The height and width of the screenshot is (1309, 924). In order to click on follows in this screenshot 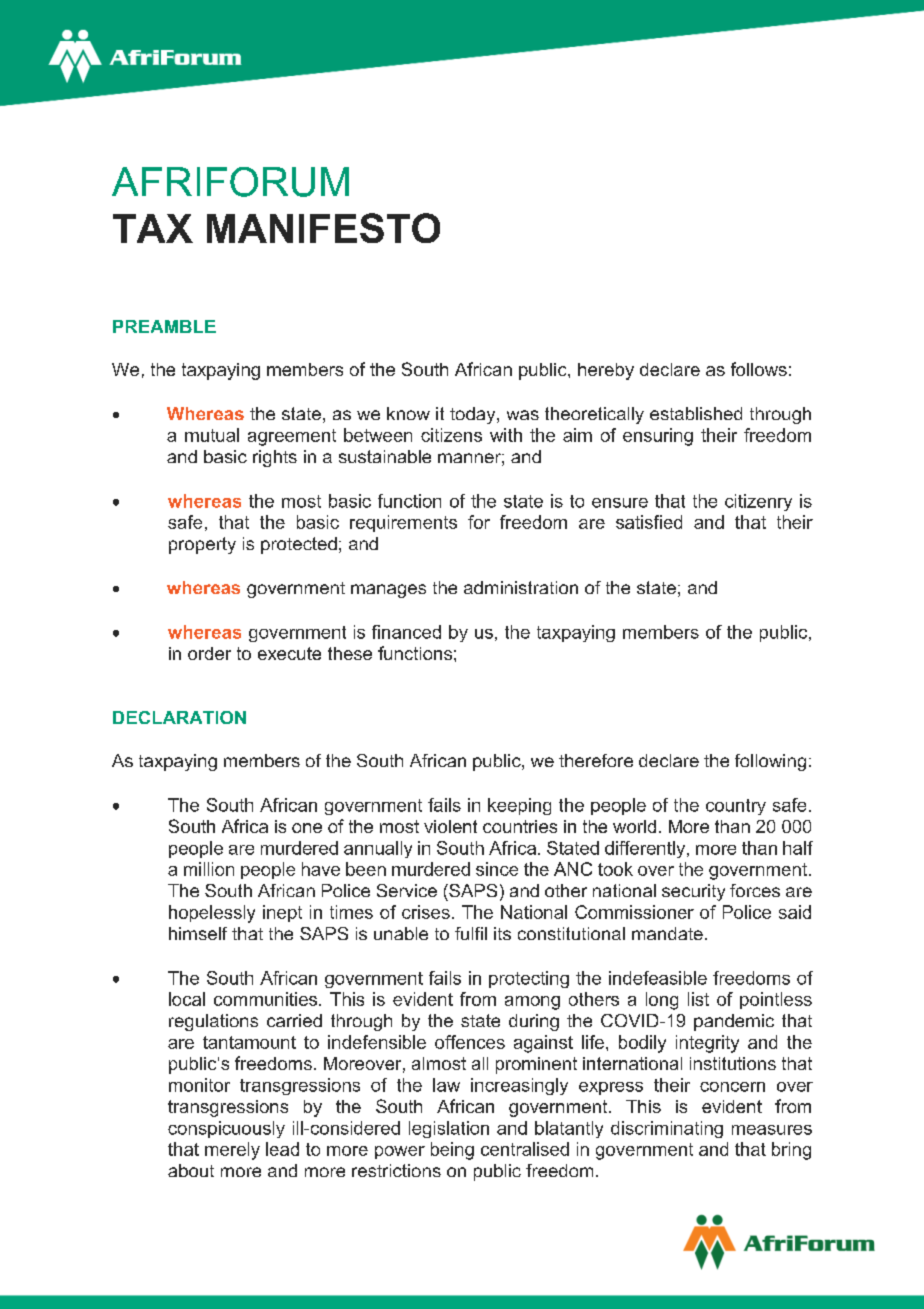, I will do `click(759, 369)`.
